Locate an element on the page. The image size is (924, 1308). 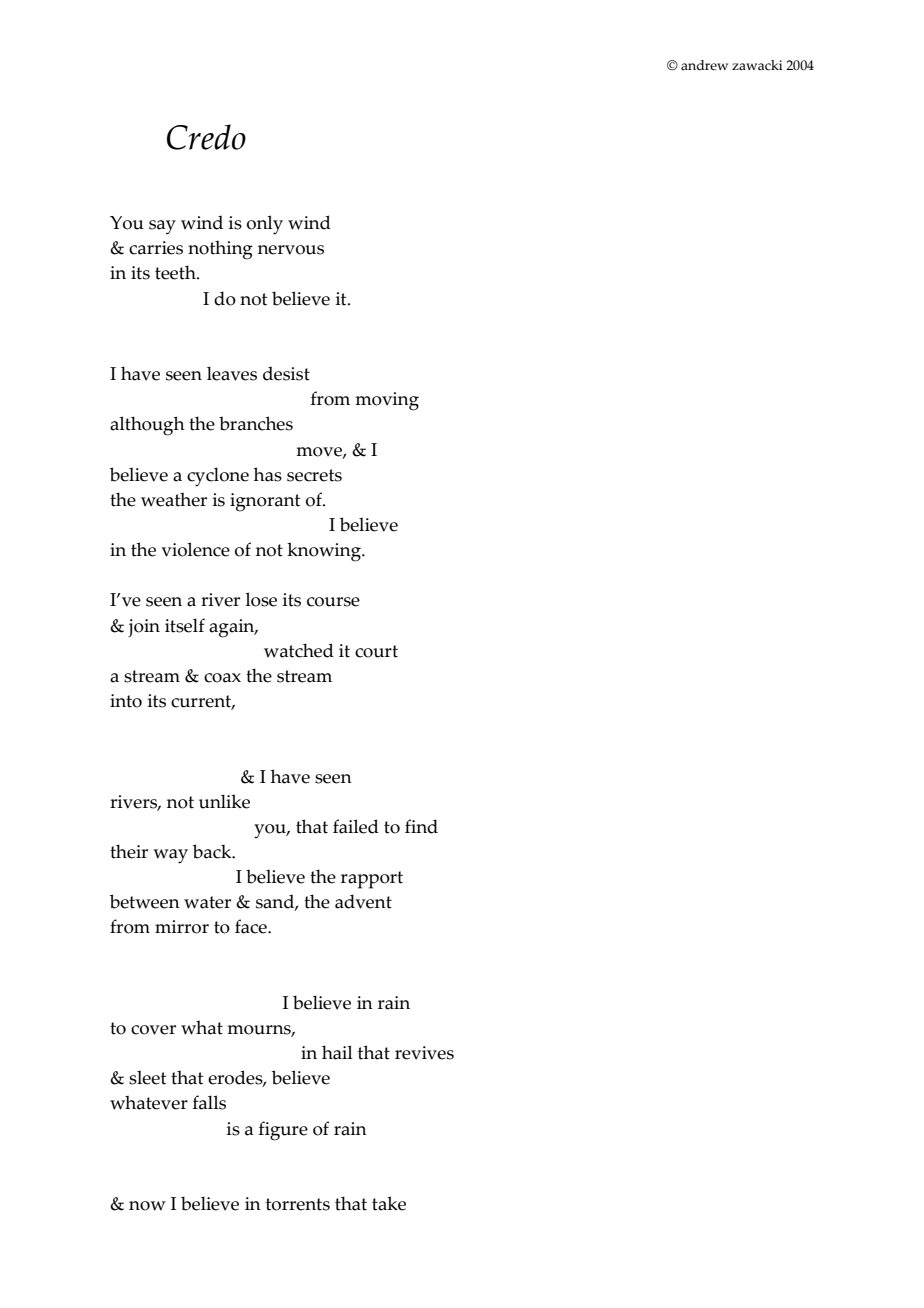
andrew is located at coordinates (704, 65).
